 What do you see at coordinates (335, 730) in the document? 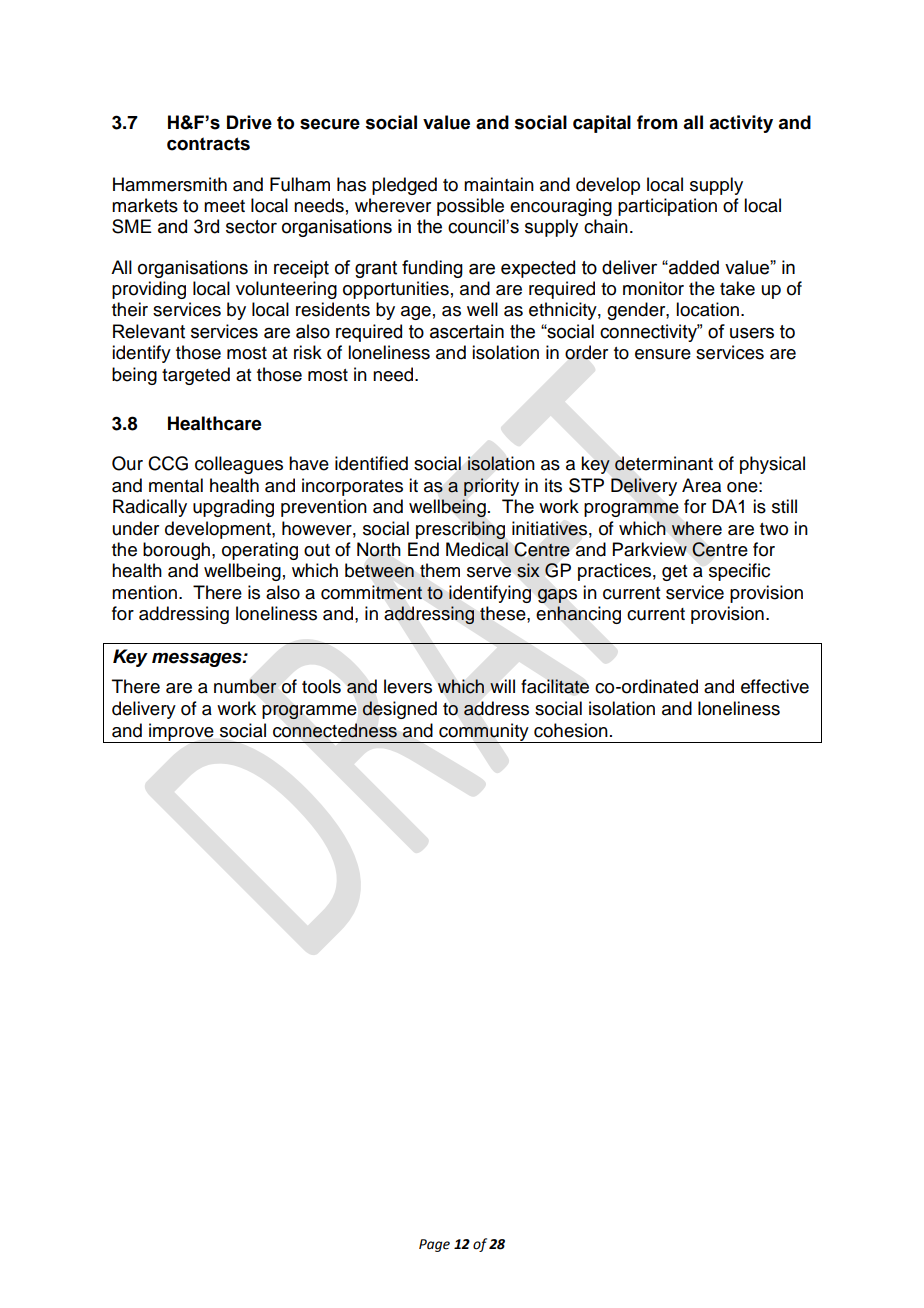
I see `connectedness` at bounding box center [335, 730].
